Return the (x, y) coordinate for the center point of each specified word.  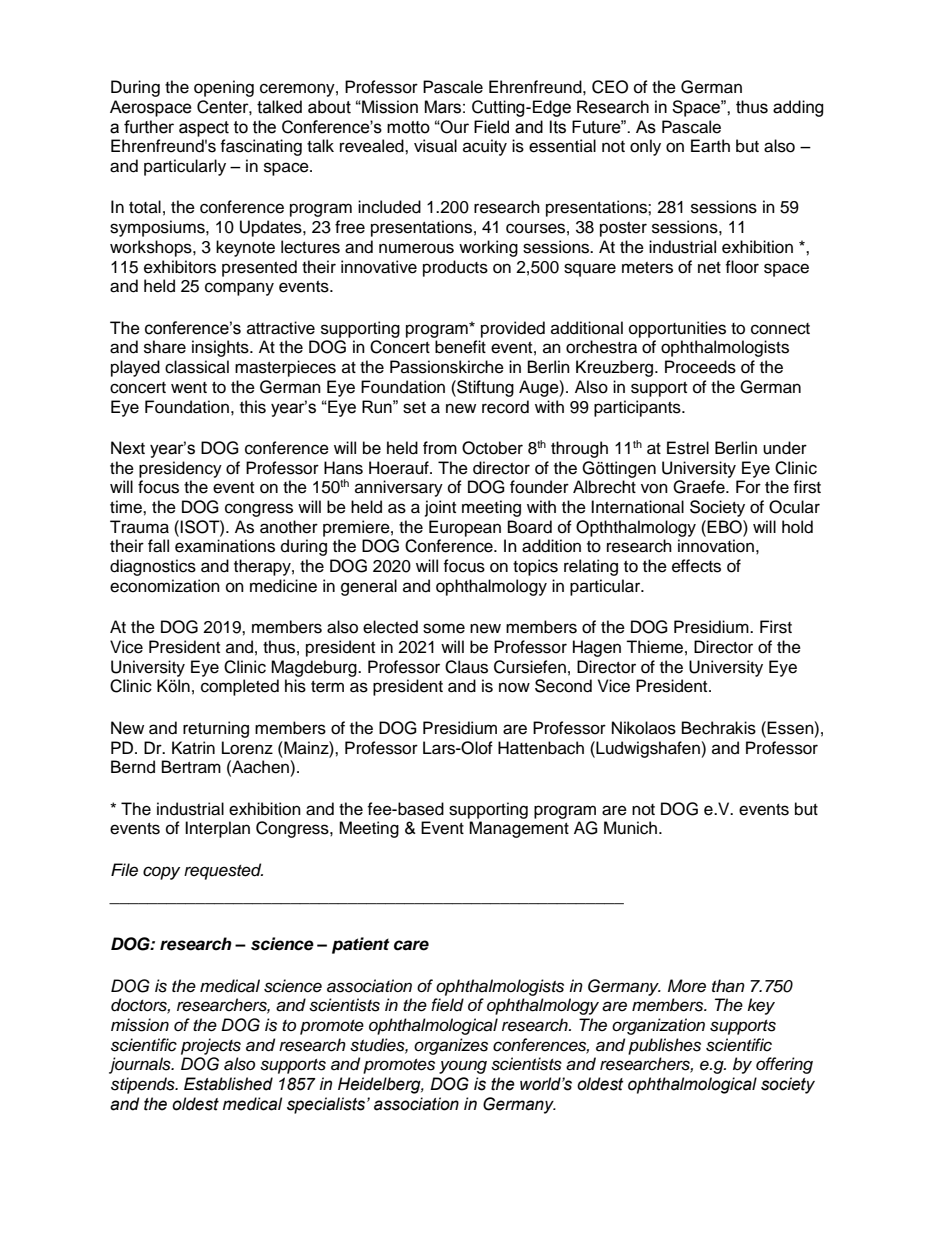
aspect (204, 129)
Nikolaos (644, 728)
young (463, 1067)
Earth (710, 146)
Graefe (700, 487)
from (440, 448)
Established (228, 1084)
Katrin (193, 747)
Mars (443, 107)
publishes (664, 1046)
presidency (180, 469)
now (514, 687)
